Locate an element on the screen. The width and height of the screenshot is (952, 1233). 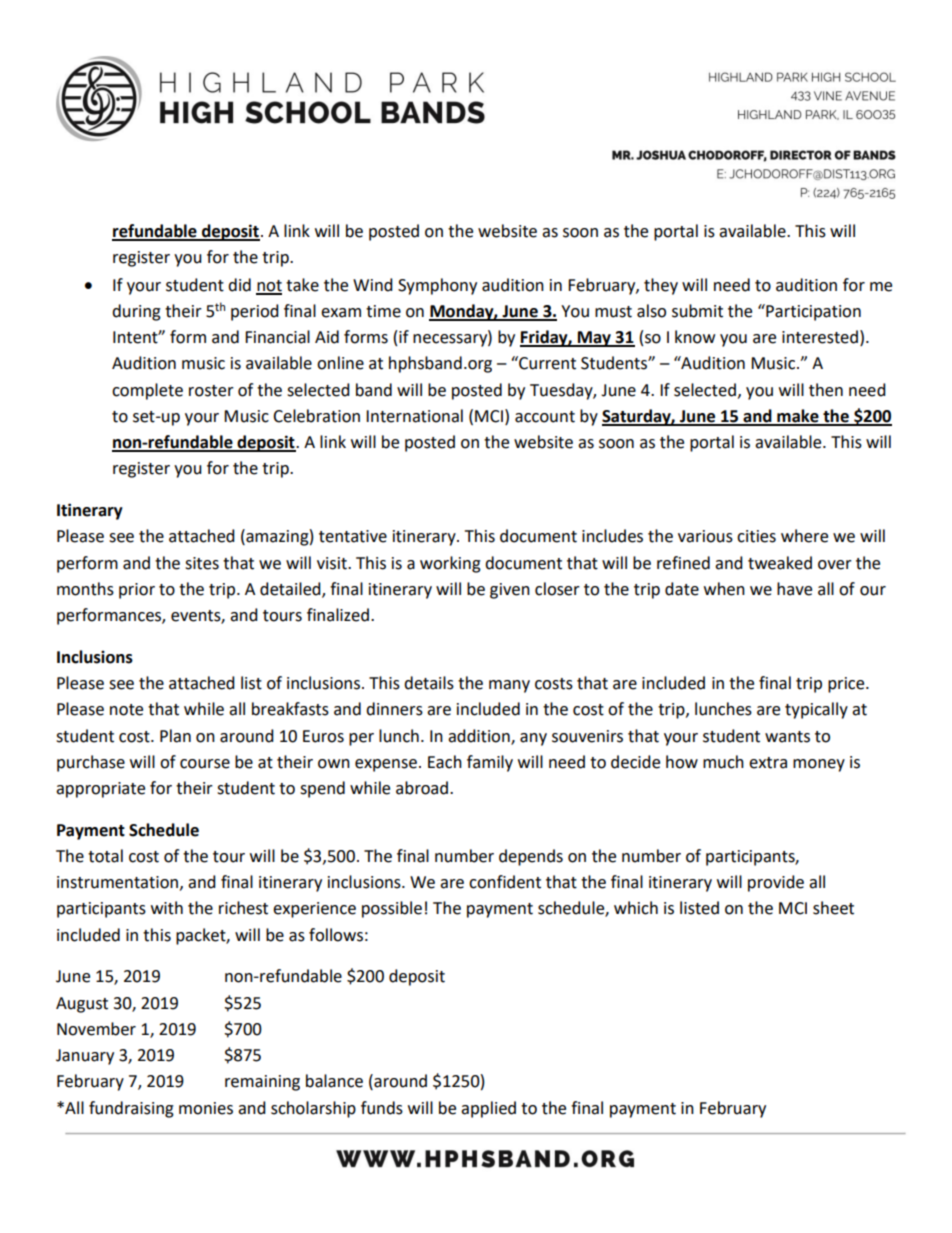
Symphony is located at coordinates (437, 286).
